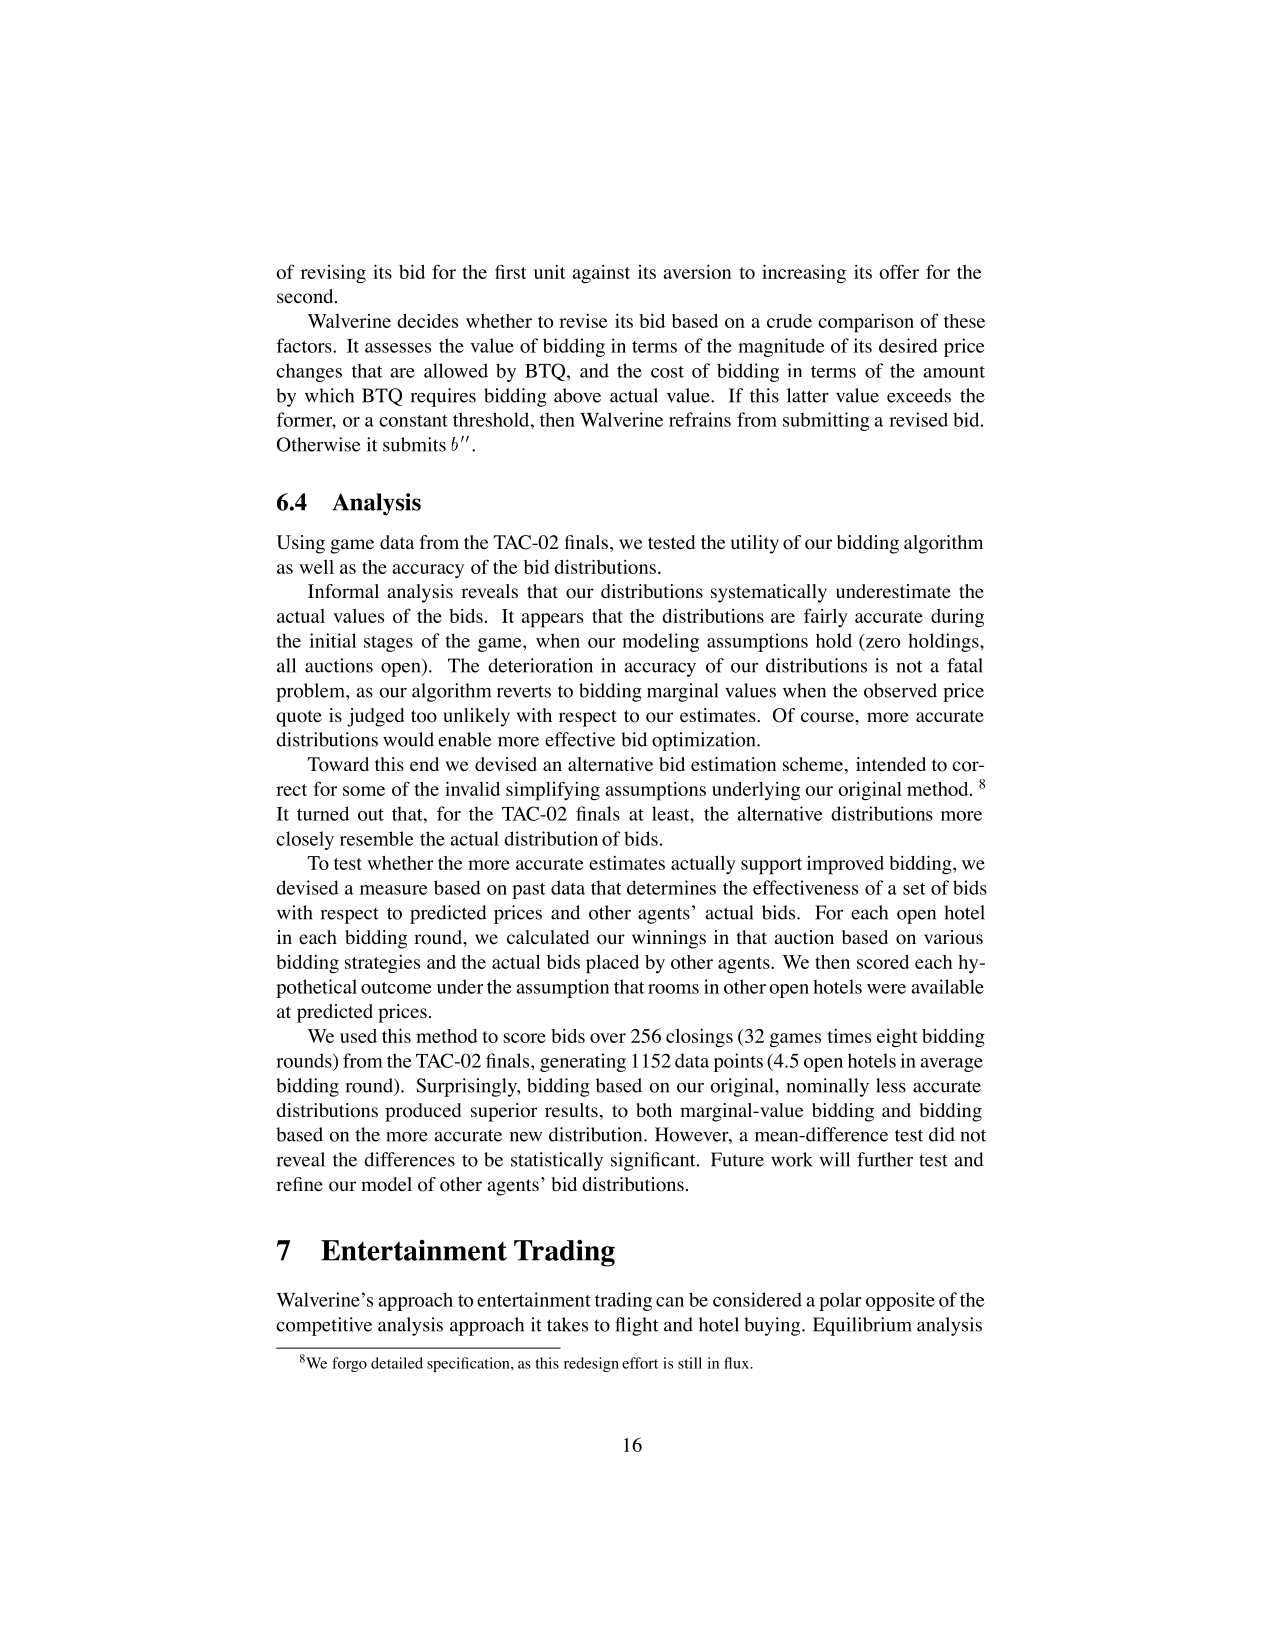 This screenshot has width=1265, height=1636. I want to click on decides, so click(427, 320).
